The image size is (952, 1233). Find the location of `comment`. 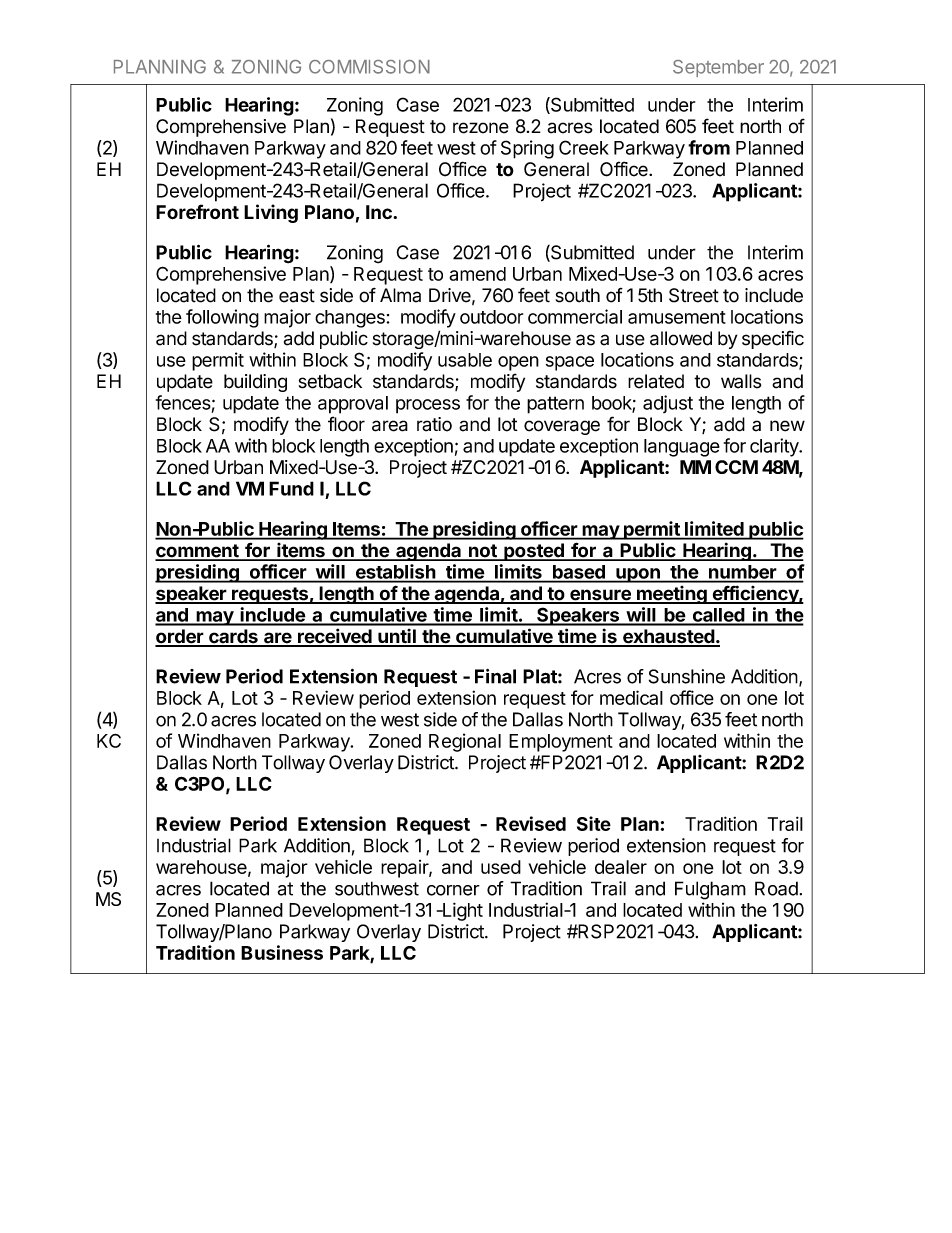

comment is located at coordinates (198, 552).
